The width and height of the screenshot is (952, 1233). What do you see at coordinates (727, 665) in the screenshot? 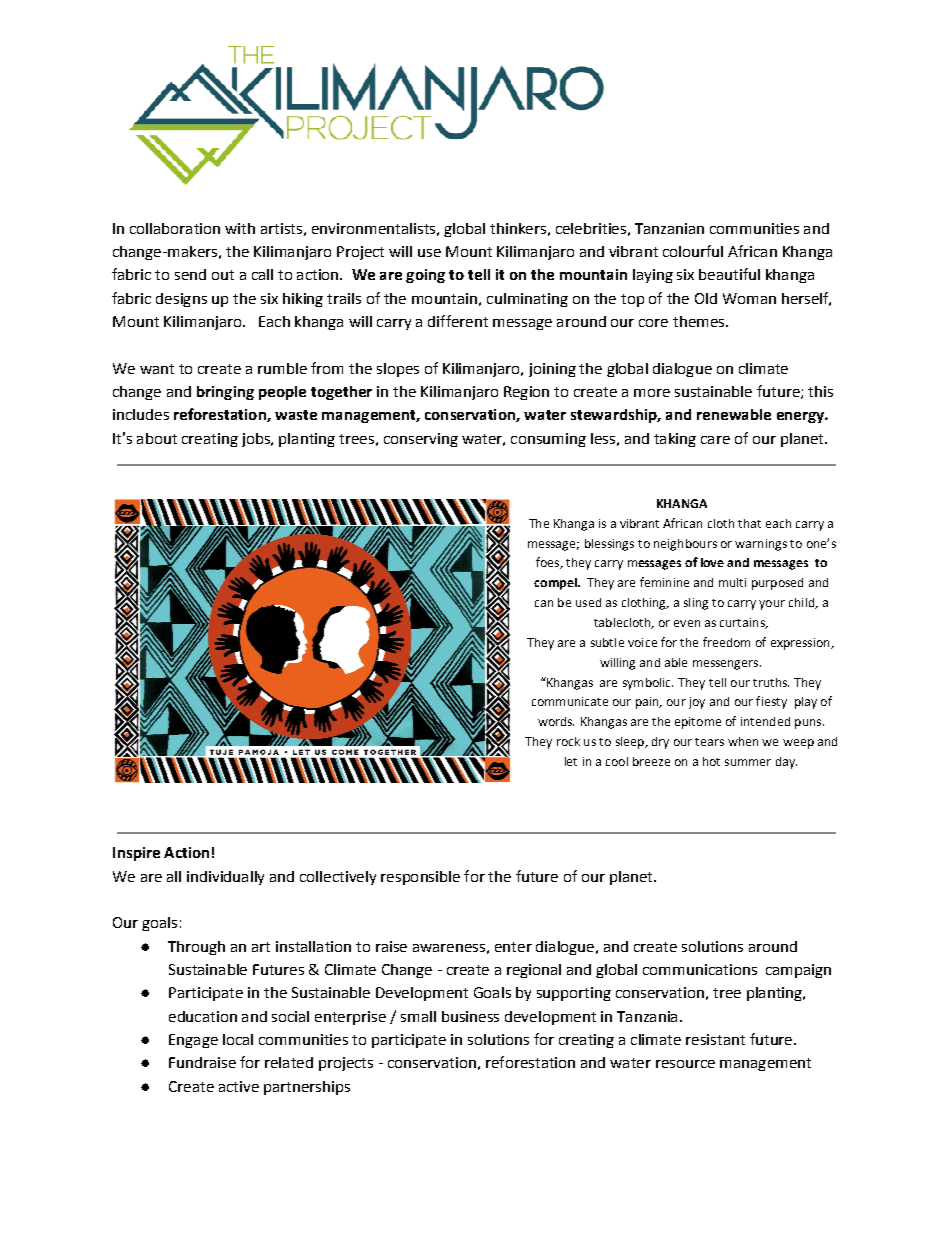
I see `messengers` at bounding box center [727, 665].
